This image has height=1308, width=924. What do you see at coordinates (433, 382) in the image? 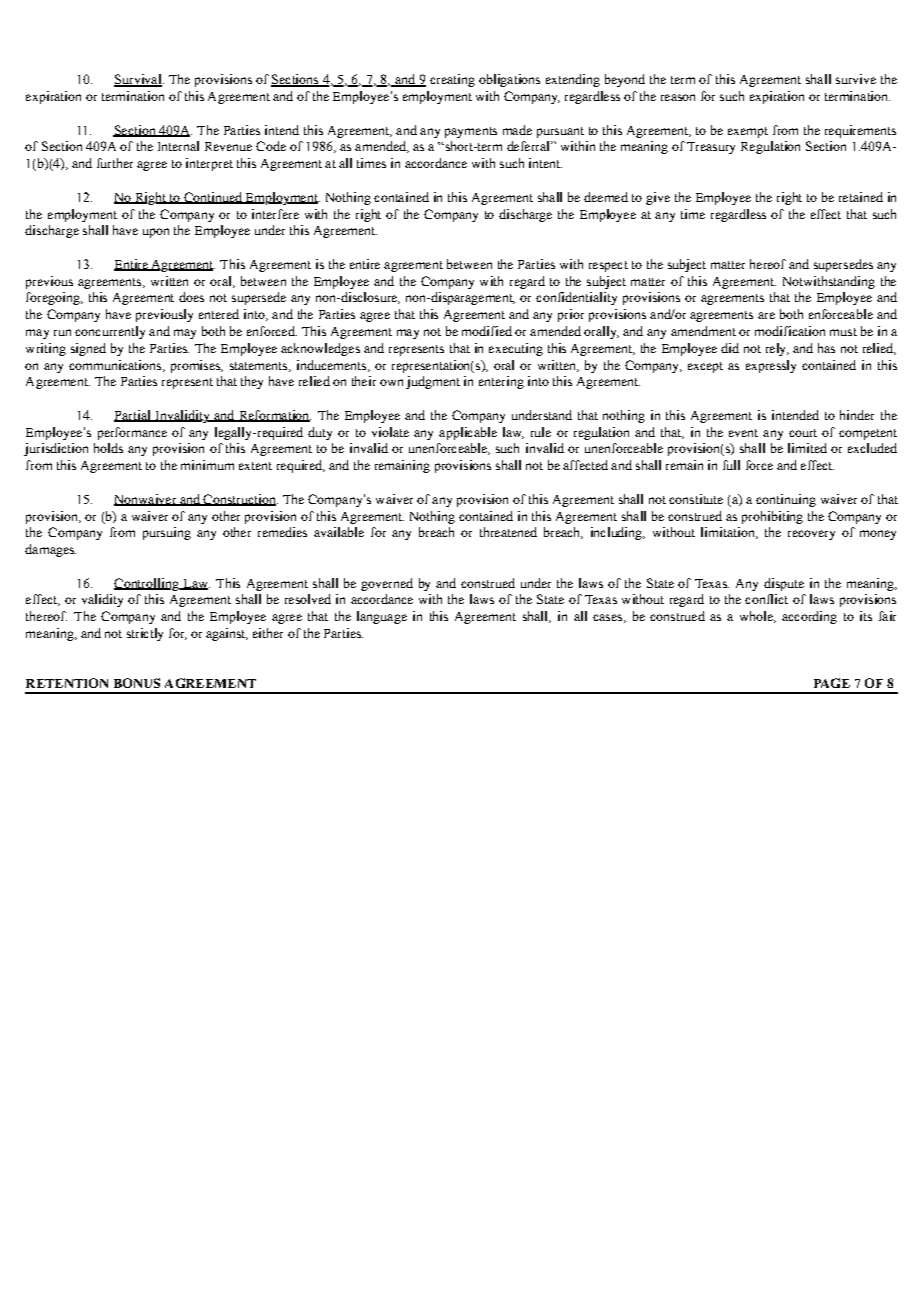
I see `judgment` at bounding box center [433, 382].
